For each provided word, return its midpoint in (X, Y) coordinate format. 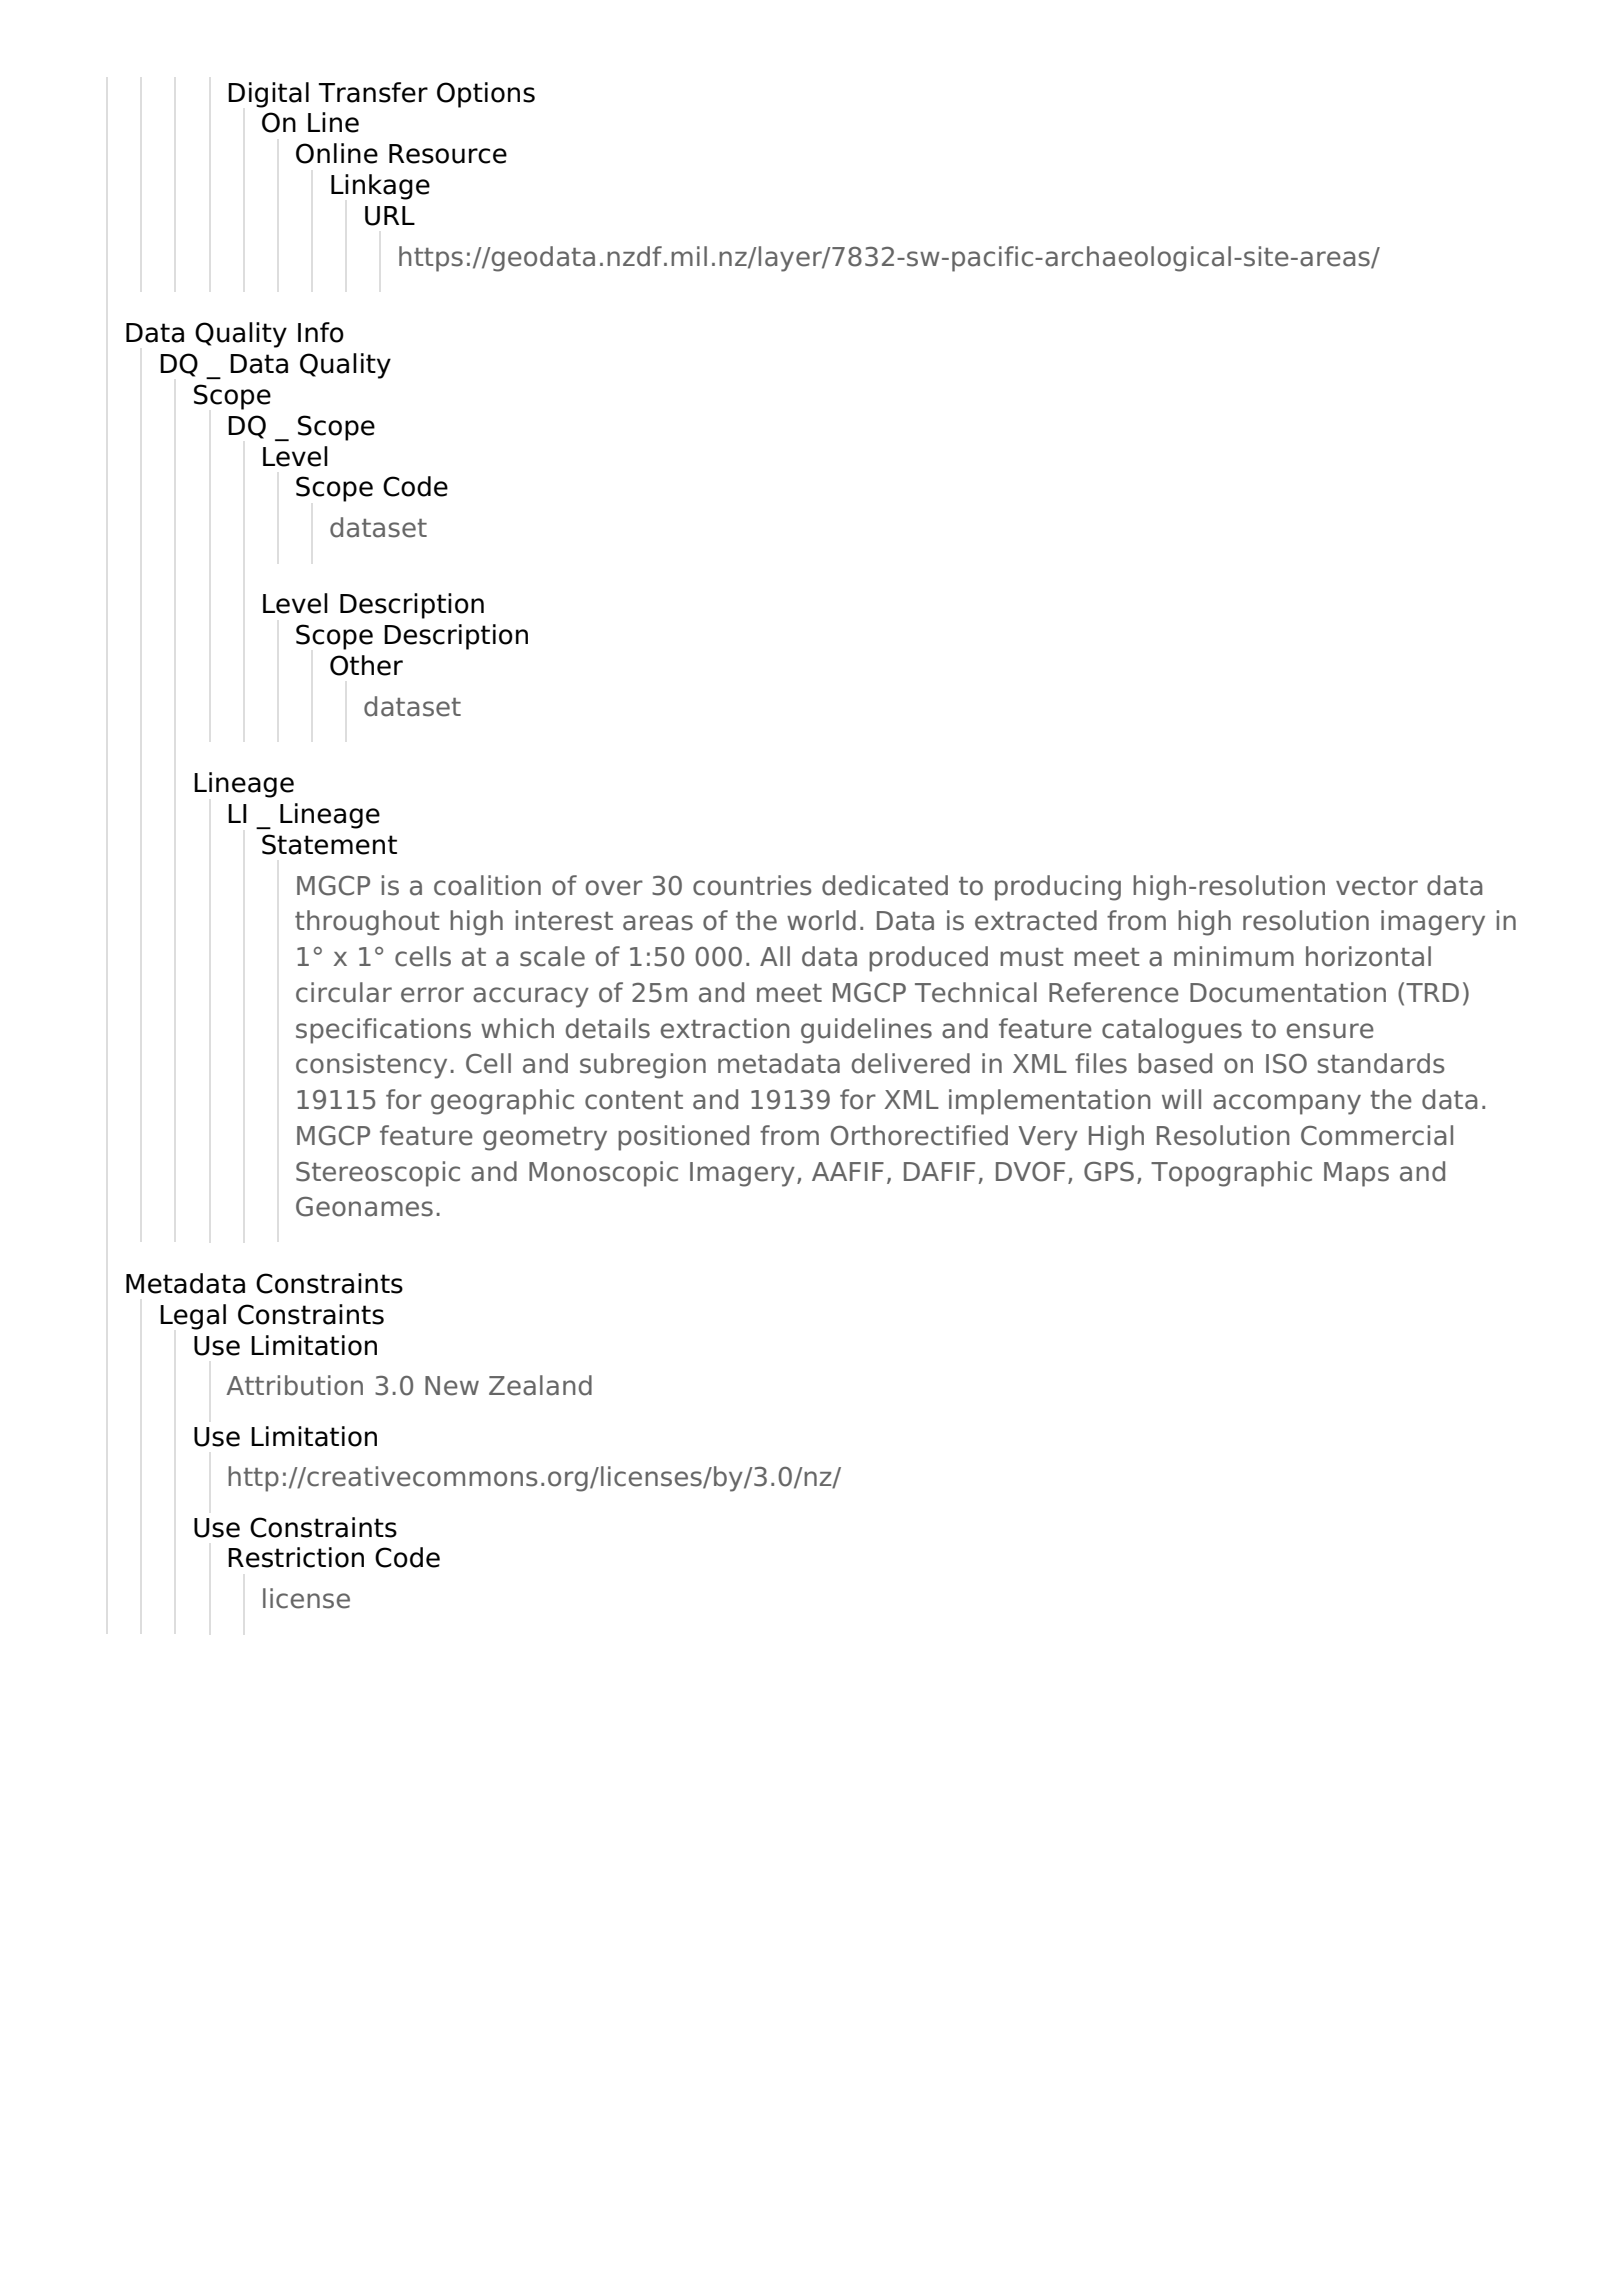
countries (752, 885)
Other (366, 665)
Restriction (296, 1557)
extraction (725, 1028)
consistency (371, 1066)
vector (1377, 886)
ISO (1286, 1064)
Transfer (373, 92)
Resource (448, 154)
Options (486, 95)
